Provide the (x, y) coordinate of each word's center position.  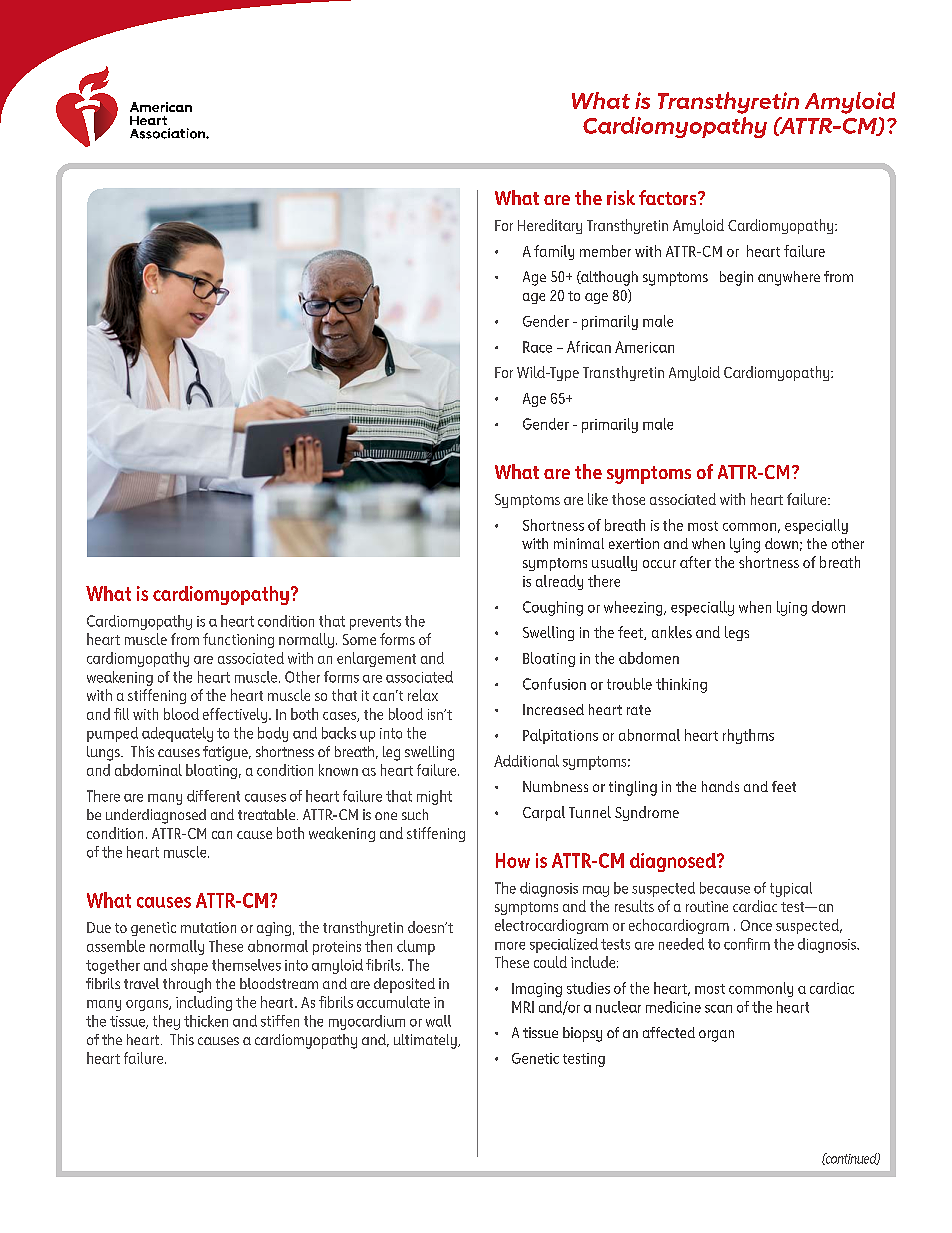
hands (720, 786)
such (415, 814)
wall (438, 1021)
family (554, 252)
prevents (375, 623)
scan (718, 1009)
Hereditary (550, 226)
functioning (238, 640)
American (644, 347)
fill (121, 714)
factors (669, 197)
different (213, 796)
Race (537, 347)
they (166, 1022)
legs (737, 633)
